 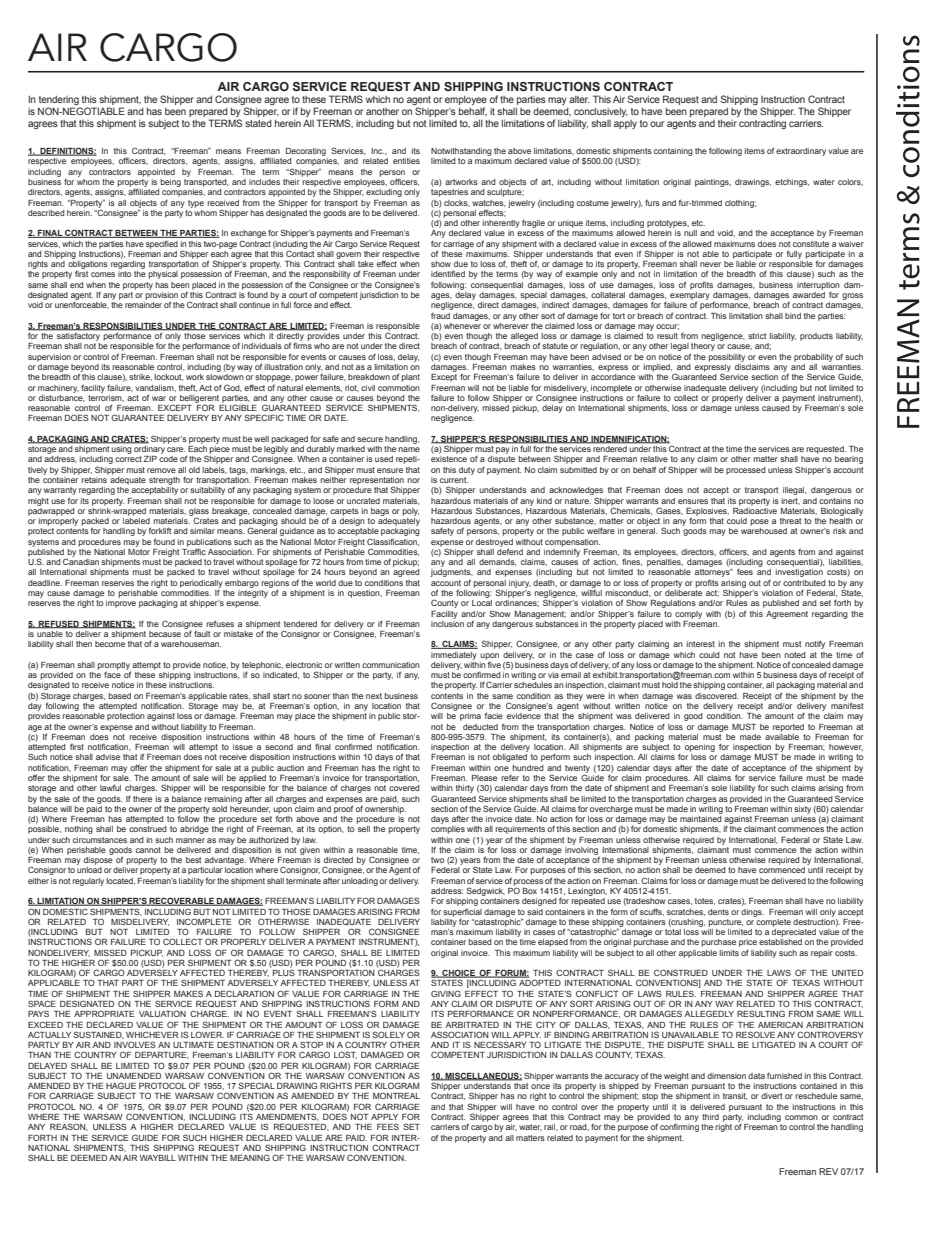 What do you see at coordinates (447, 622) in the image?
I see `inclusion` at bounding box center [447, 622].
